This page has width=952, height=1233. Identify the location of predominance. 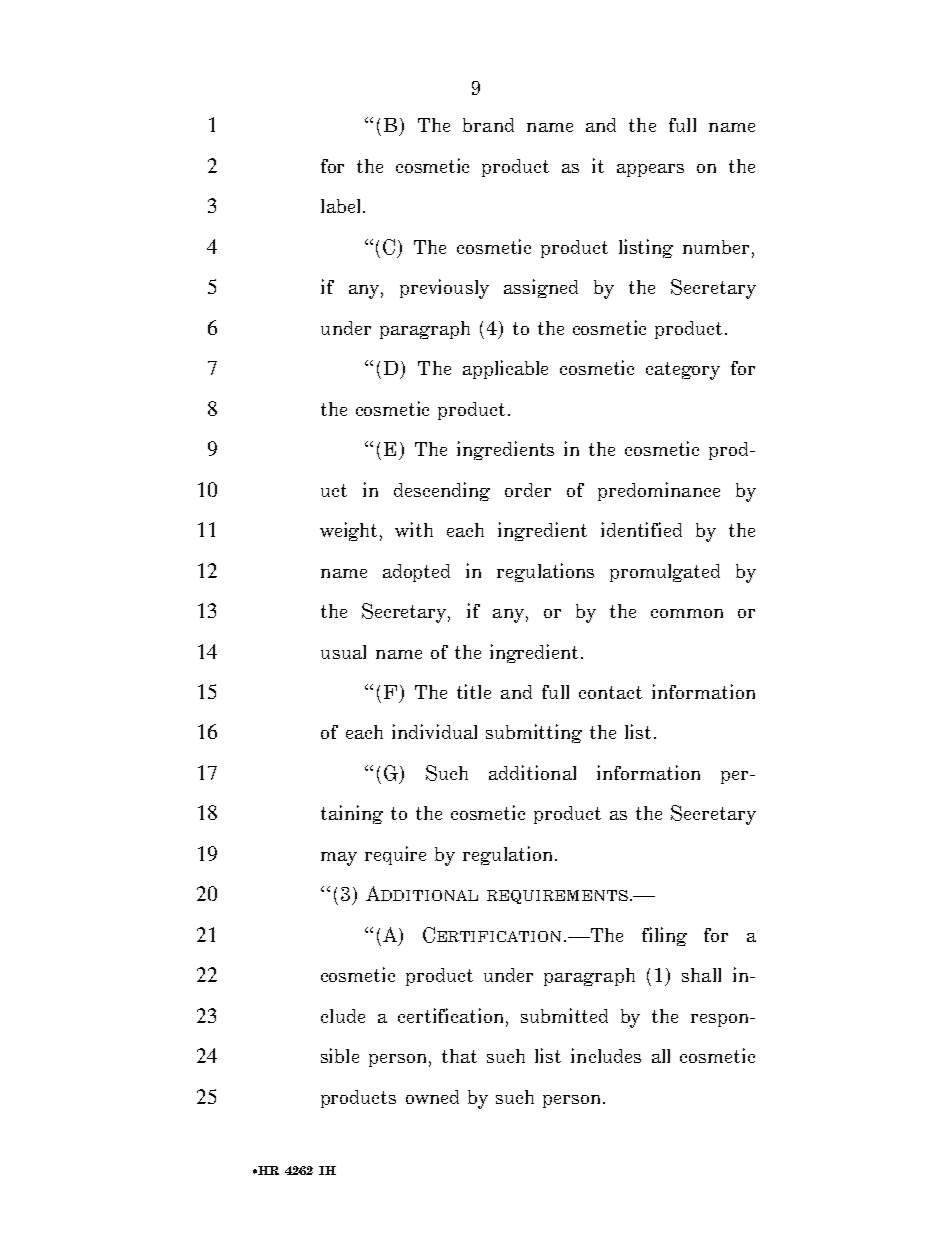
(659, 491).
